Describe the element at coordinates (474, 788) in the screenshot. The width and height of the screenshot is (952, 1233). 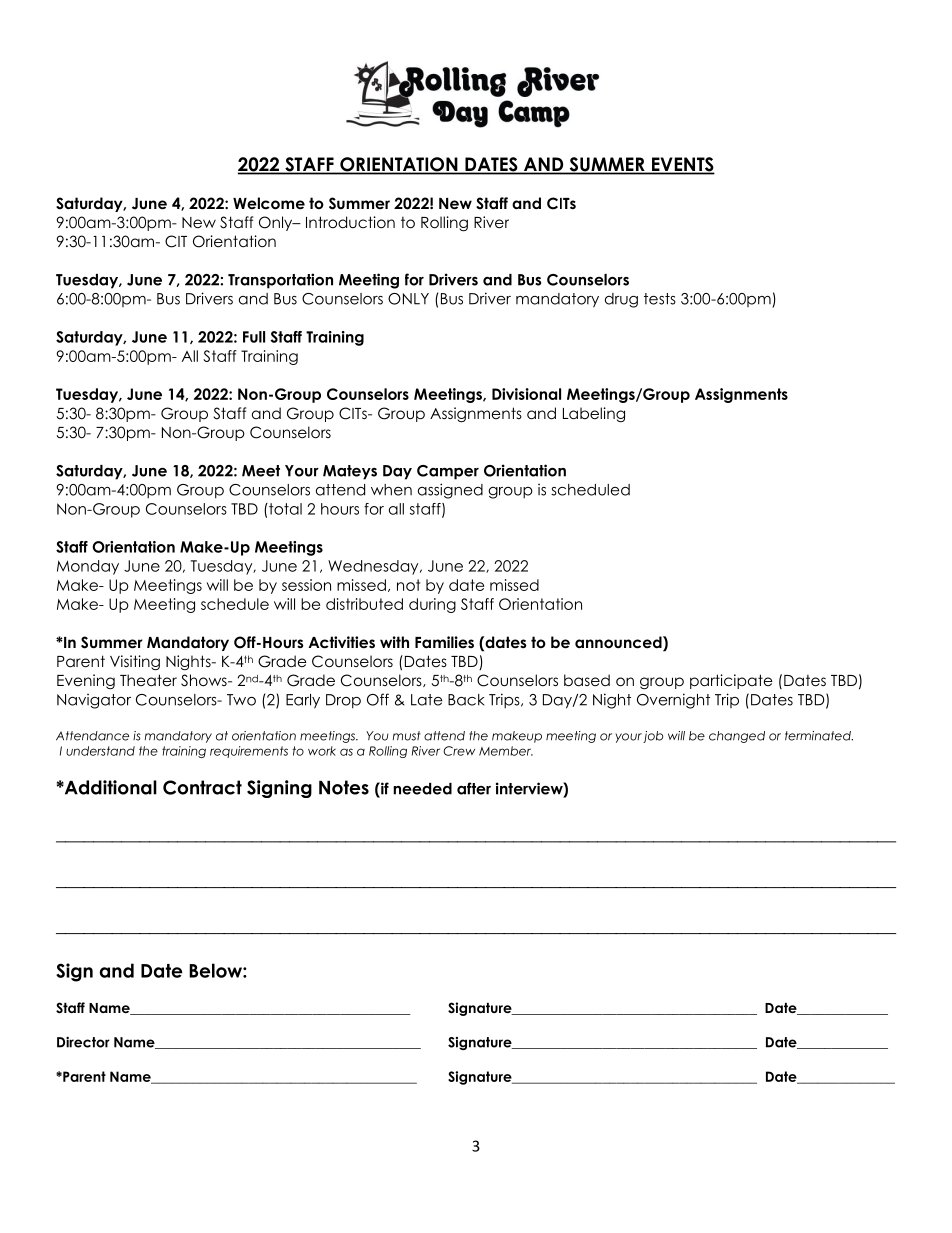
I see `after` at that location.
